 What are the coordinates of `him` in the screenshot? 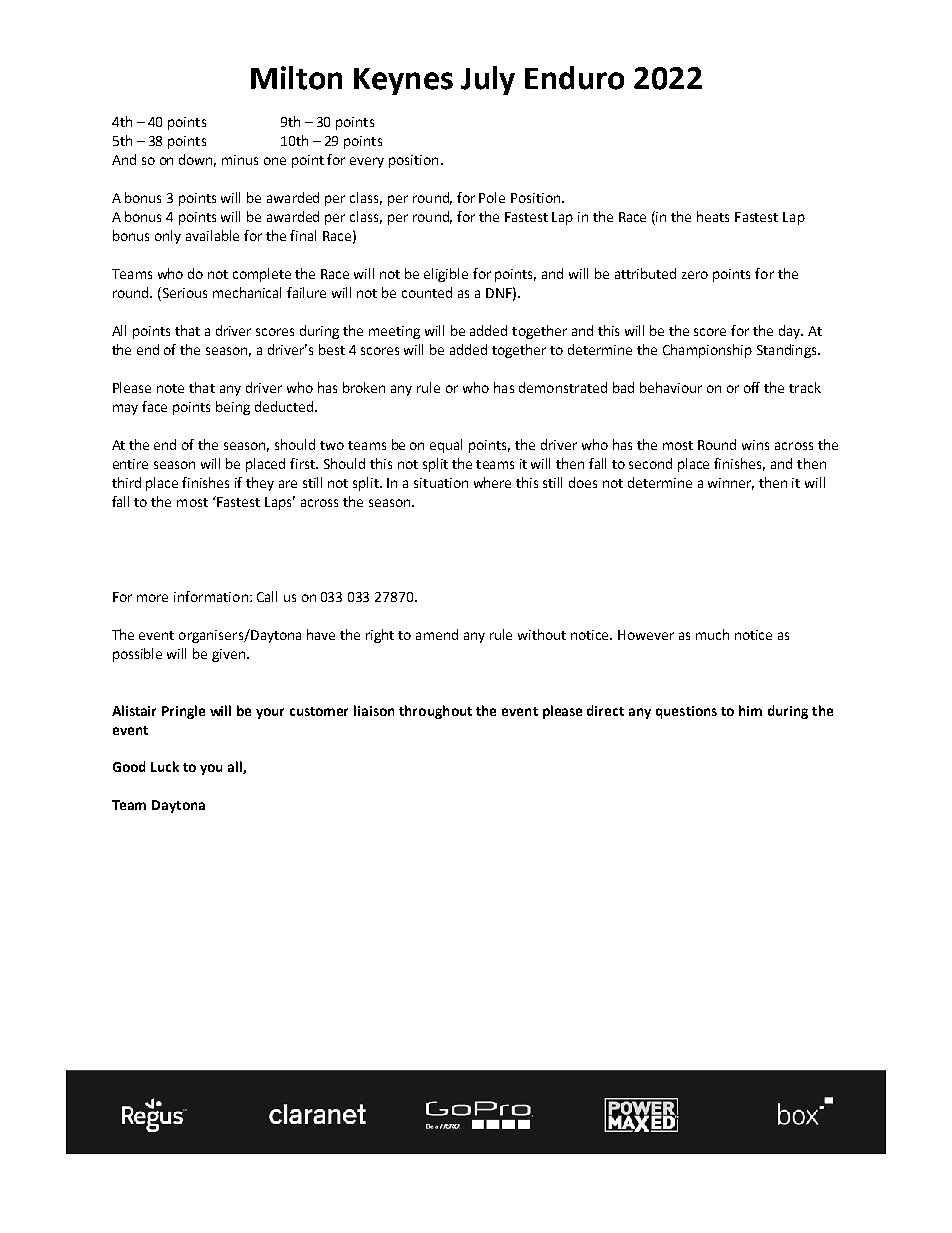 It's located at (750, 710).
